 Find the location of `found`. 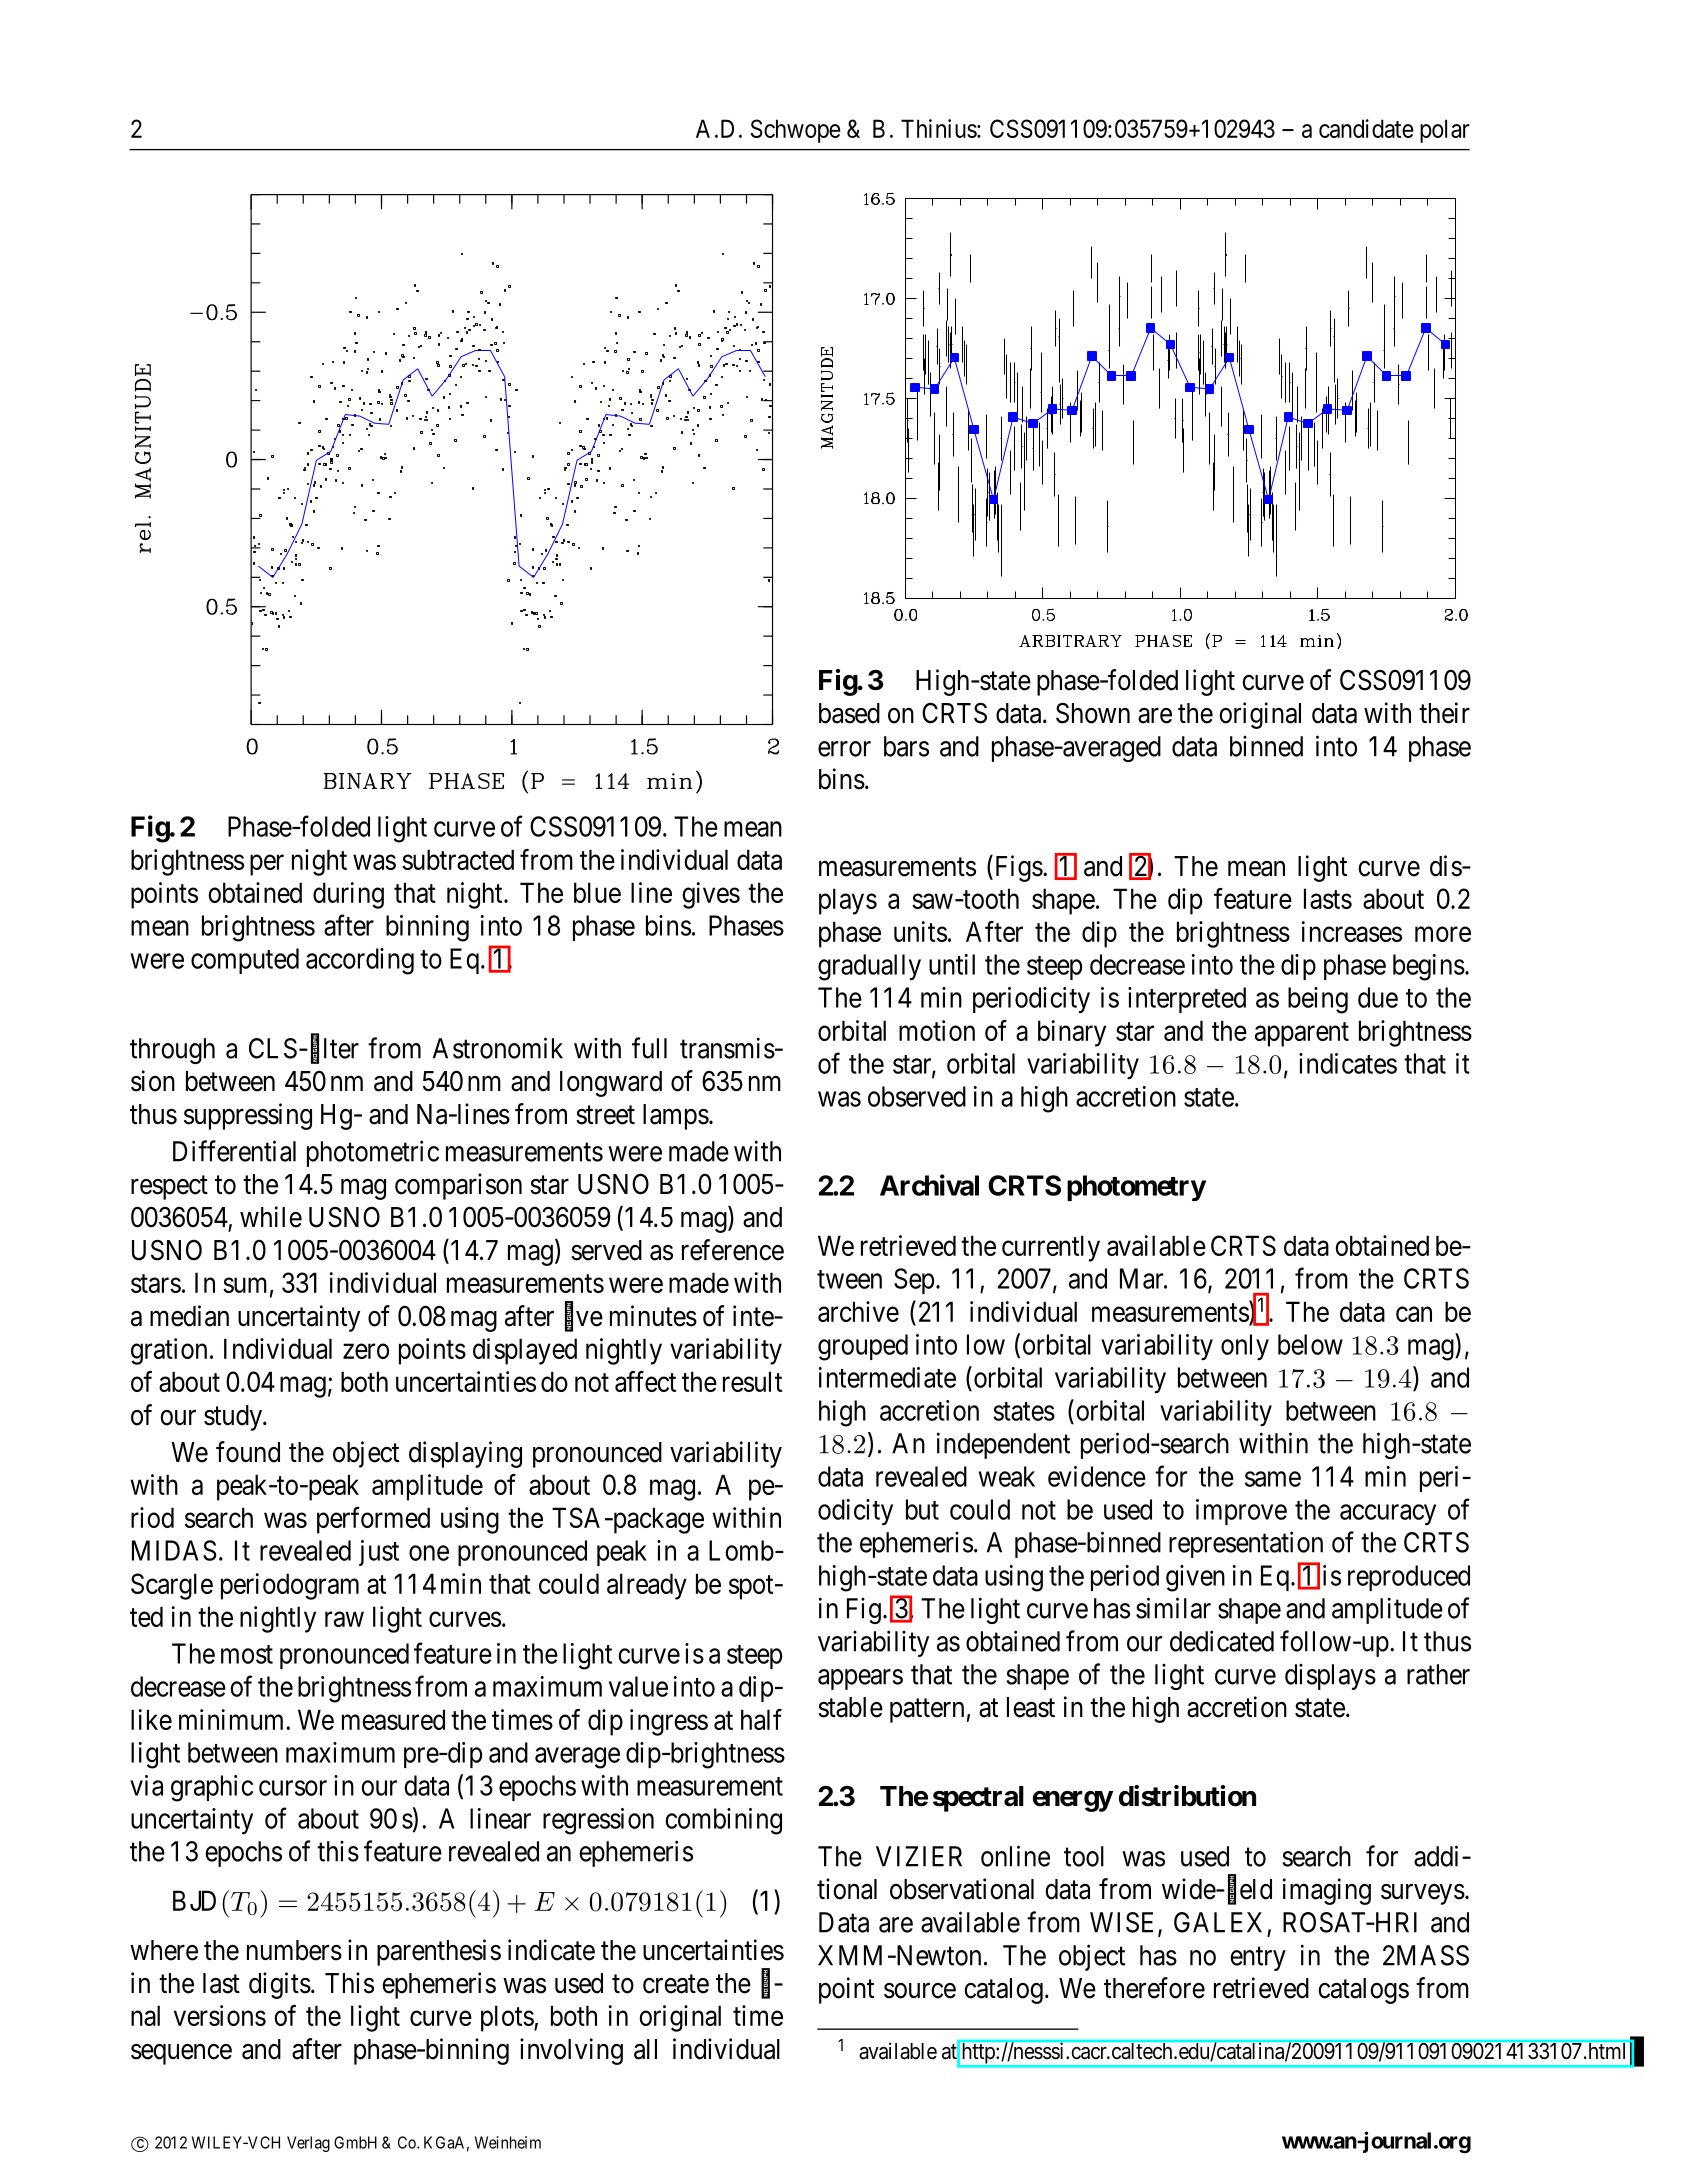

found is located at coordinates (248, 1452).
